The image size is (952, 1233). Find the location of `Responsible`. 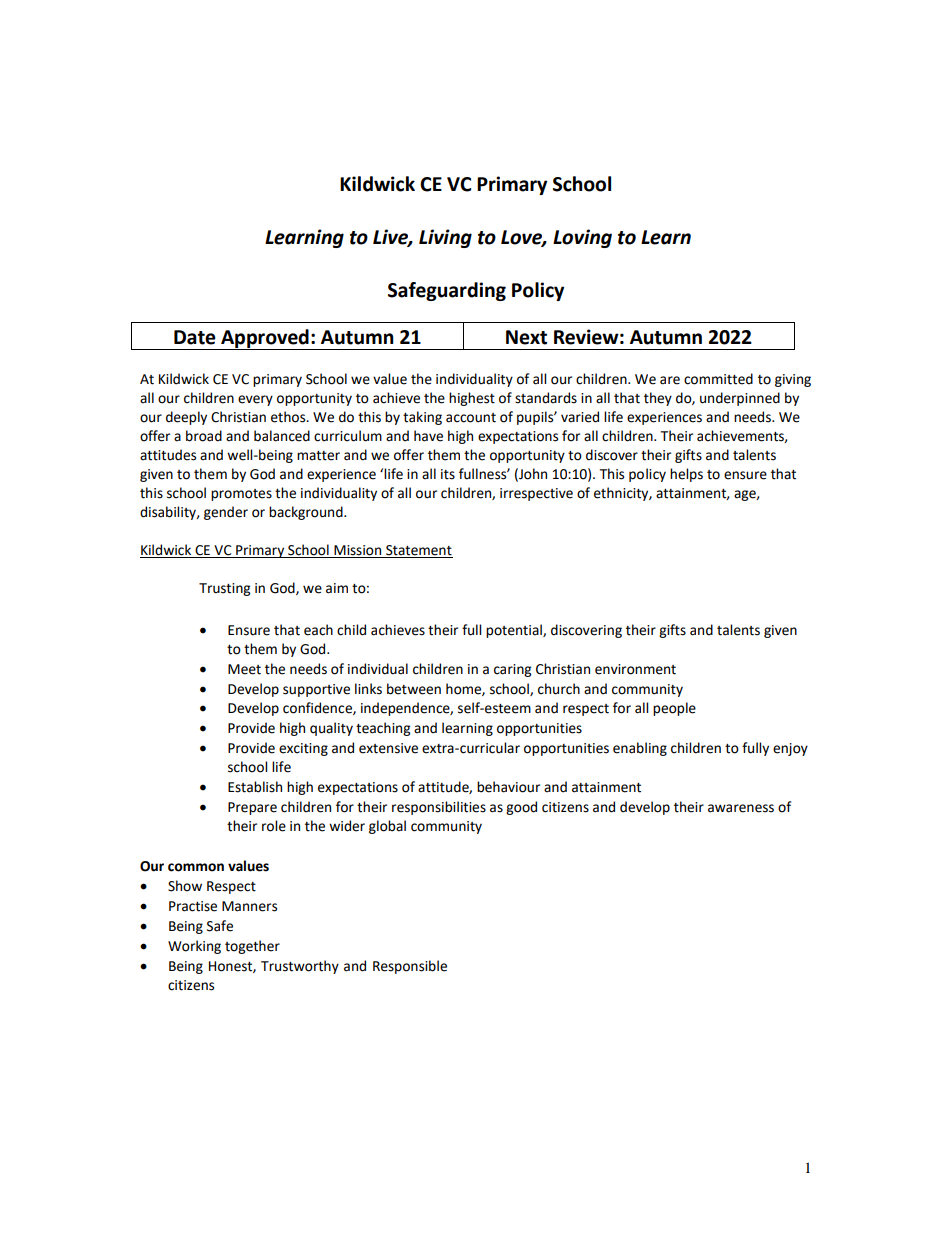

Responsible is located at coordinates (410, 967).
